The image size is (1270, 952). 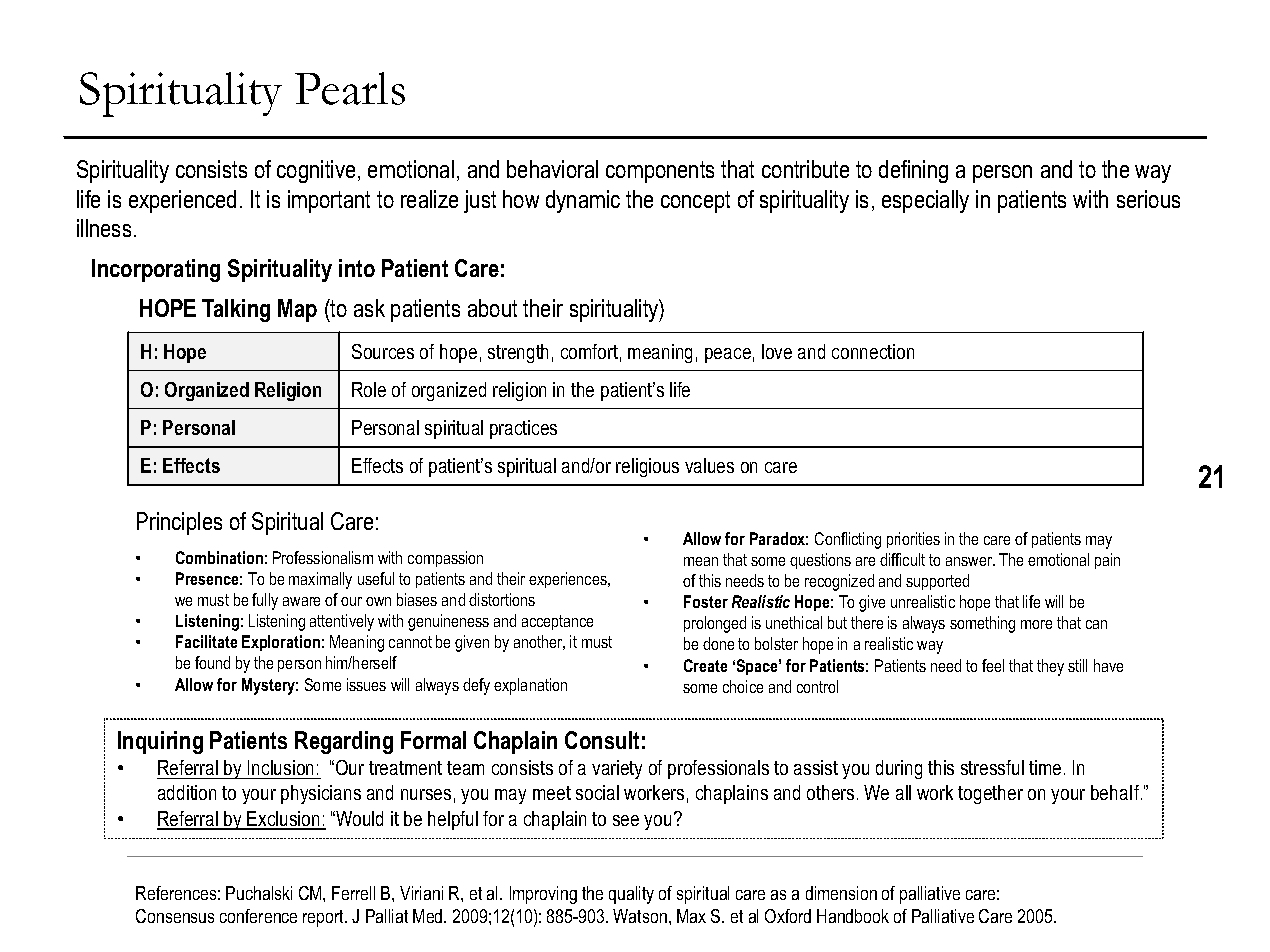 What do you see at coordinates (631, 895) in the screenshot?
I see `quality` at bounding box center [631, 895].
